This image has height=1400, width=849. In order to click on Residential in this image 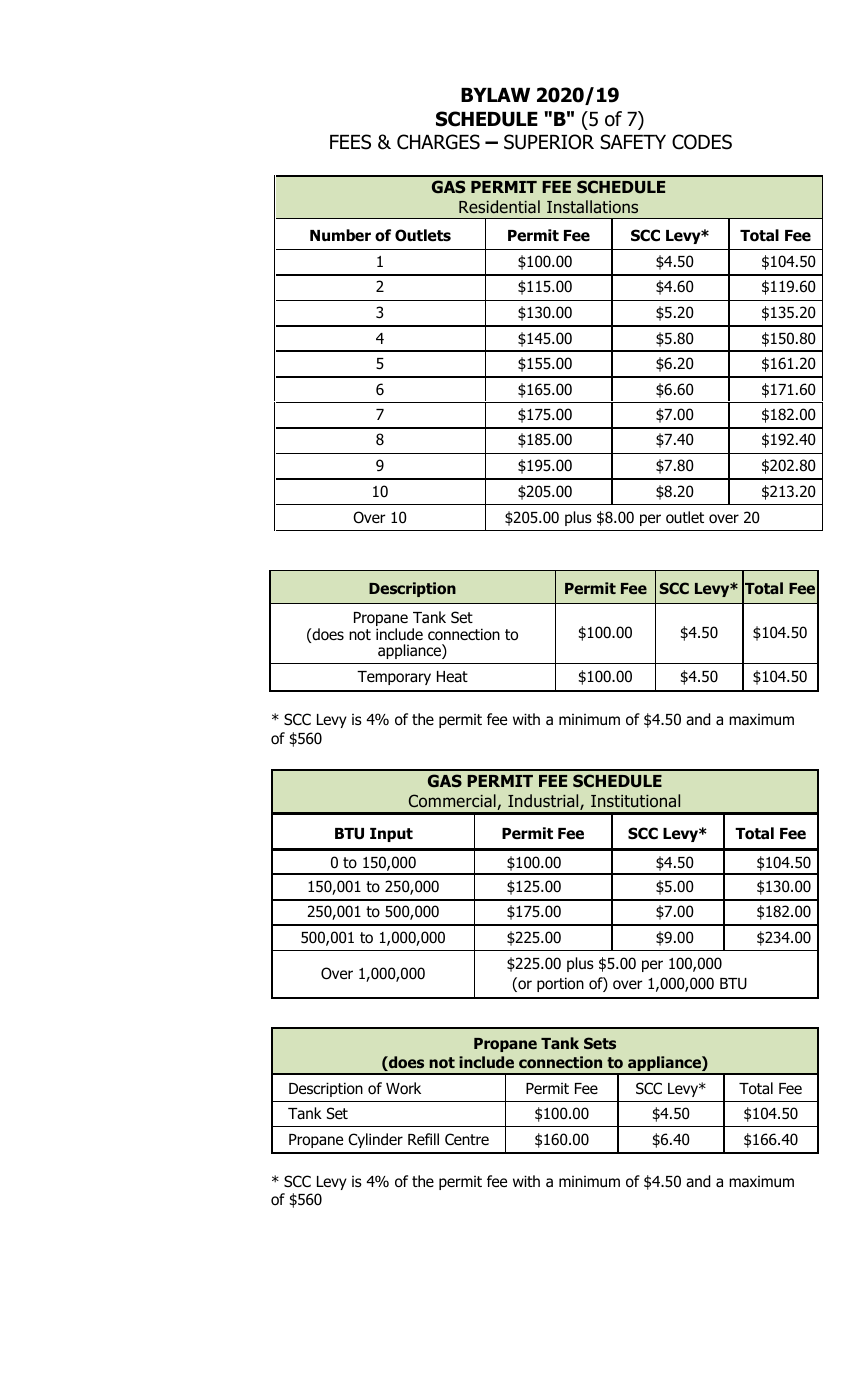, I will do `click(499, 206)`.
